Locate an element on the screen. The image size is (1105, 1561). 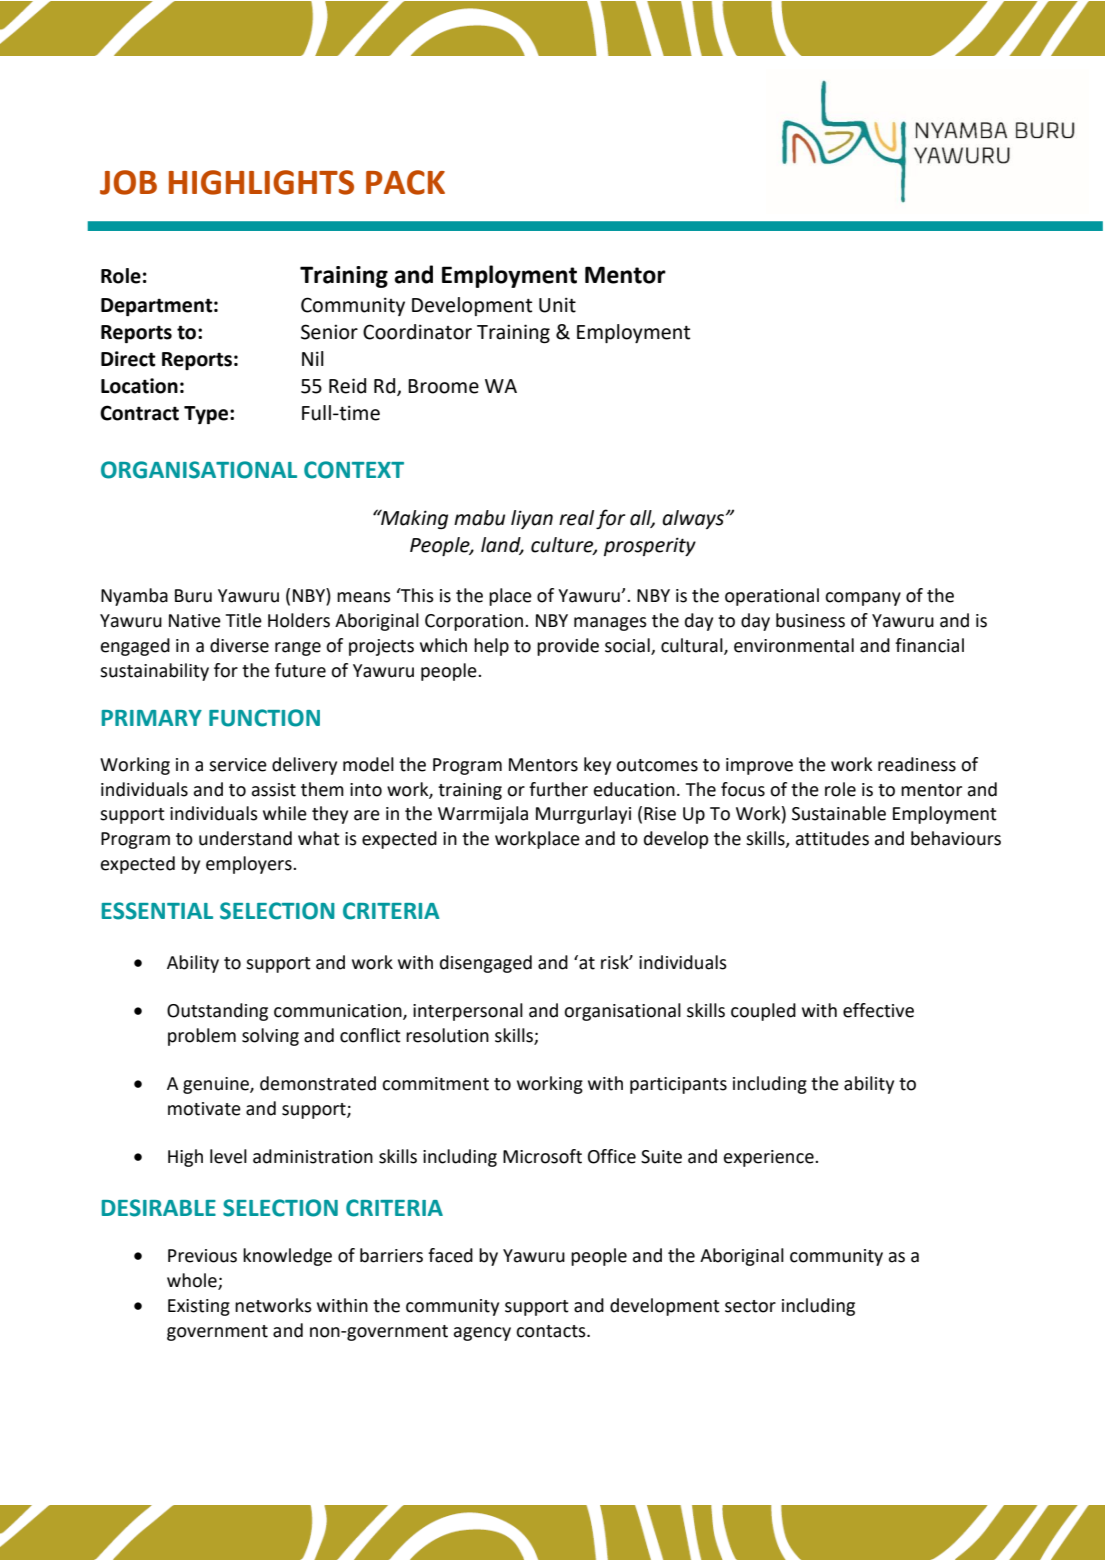
contacts is located at coordinates (552, 1331).
